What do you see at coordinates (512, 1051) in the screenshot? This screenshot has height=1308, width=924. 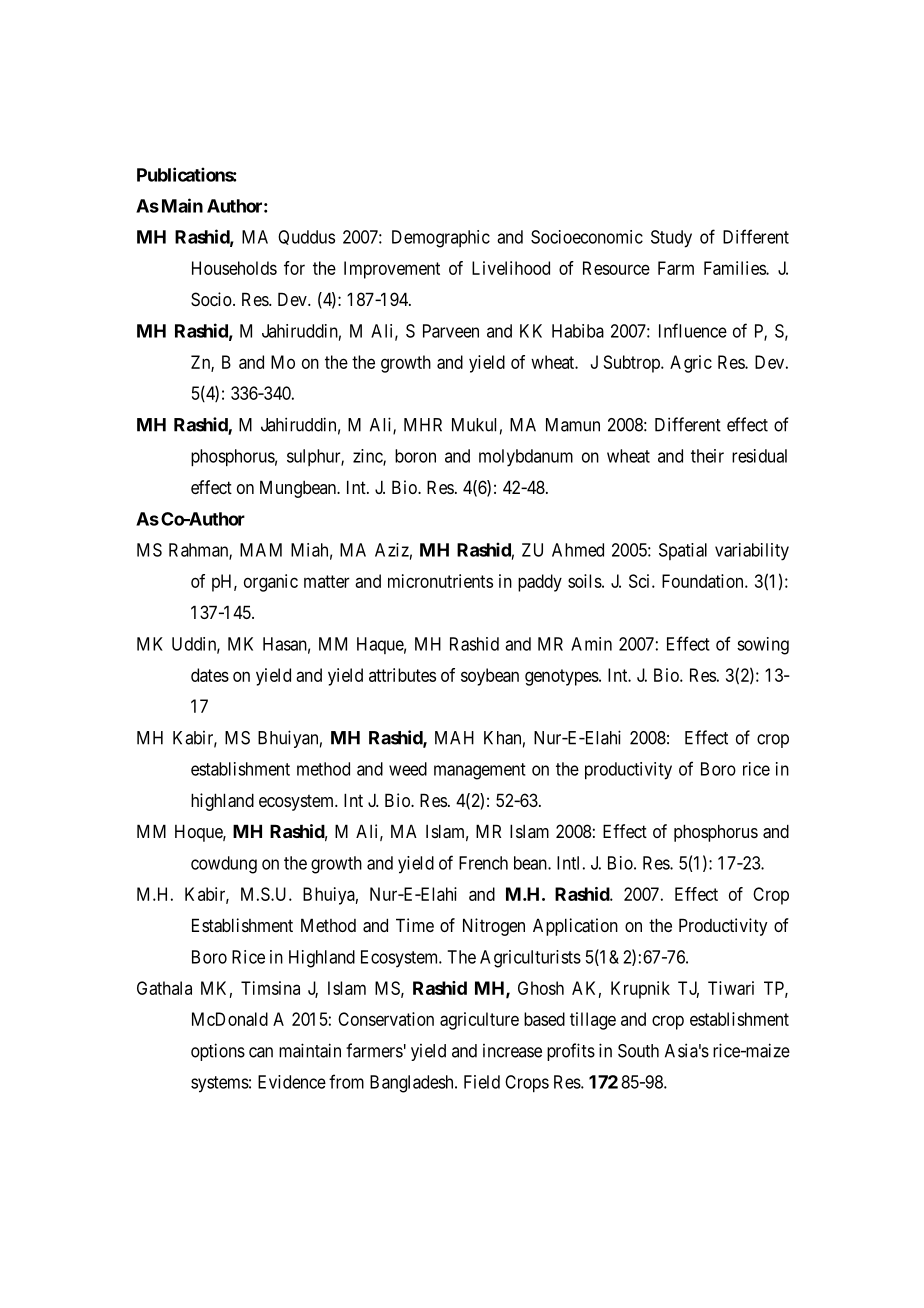 I see `increase` at bounding box center [512, 1051].
